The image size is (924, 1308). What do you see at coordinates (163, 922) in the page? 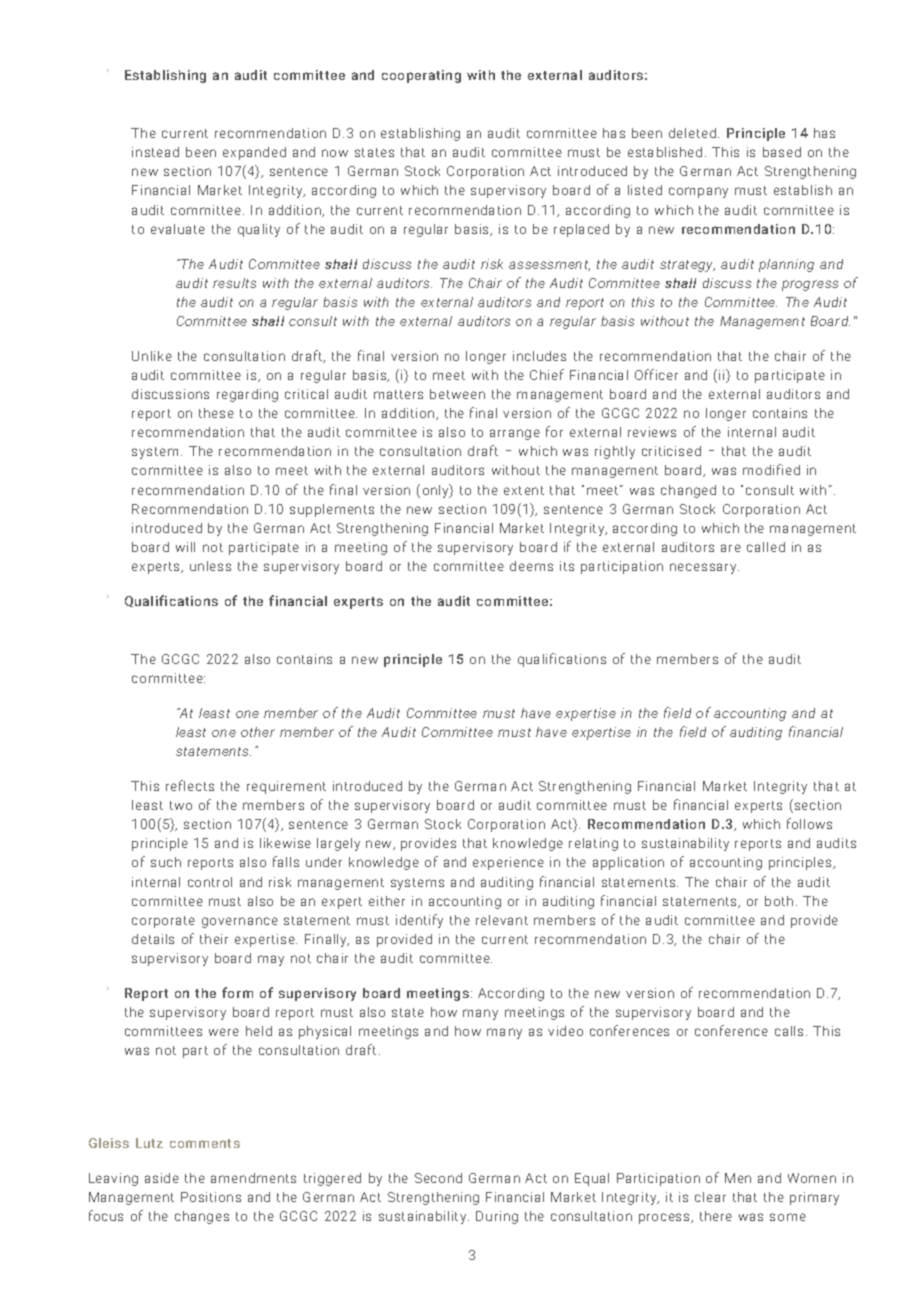
I see `corporate` at bounding box center [163, 922].
